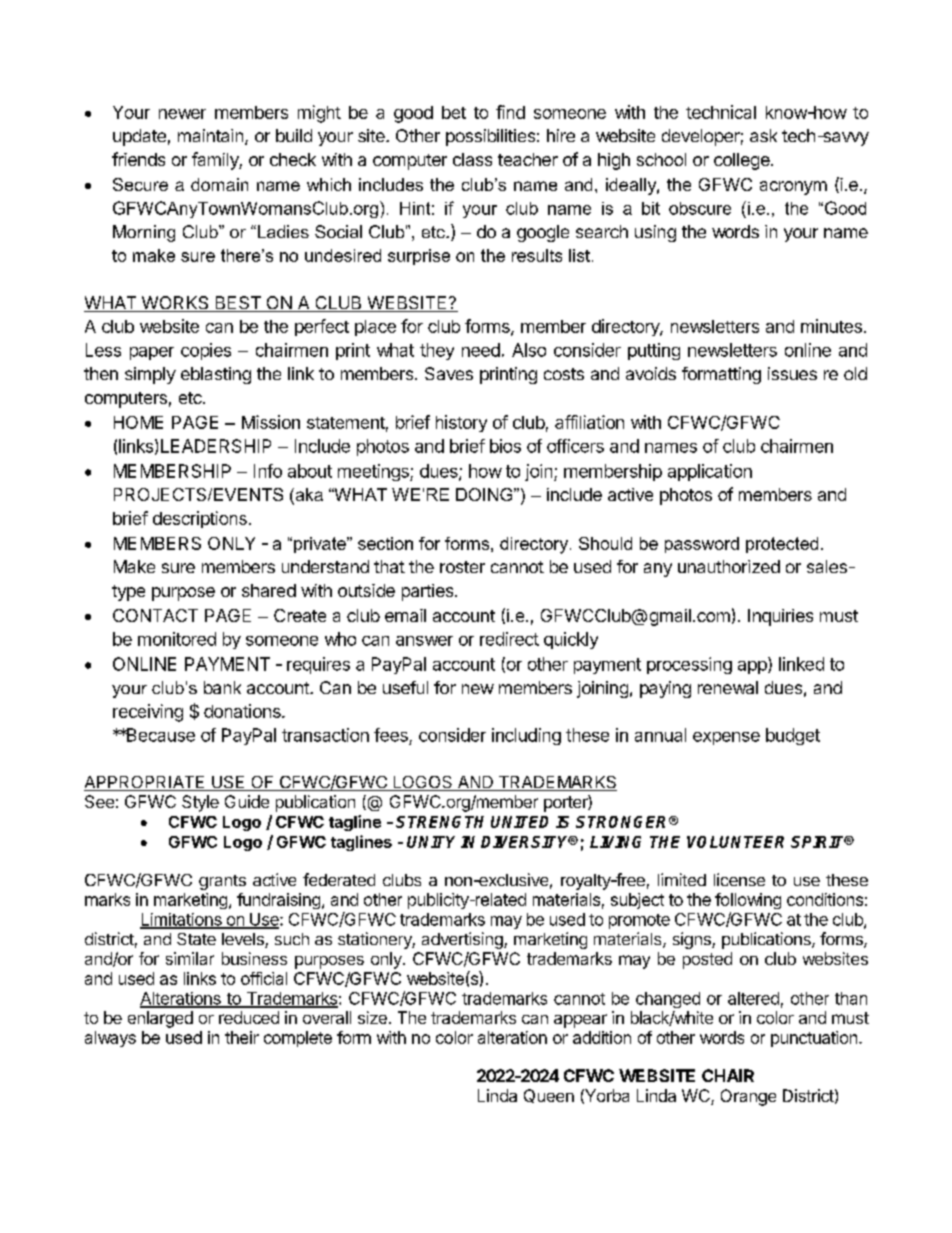  Describe the element at coordinates (814, 1039) in the screenshot. I see `punctuation` at that location.
